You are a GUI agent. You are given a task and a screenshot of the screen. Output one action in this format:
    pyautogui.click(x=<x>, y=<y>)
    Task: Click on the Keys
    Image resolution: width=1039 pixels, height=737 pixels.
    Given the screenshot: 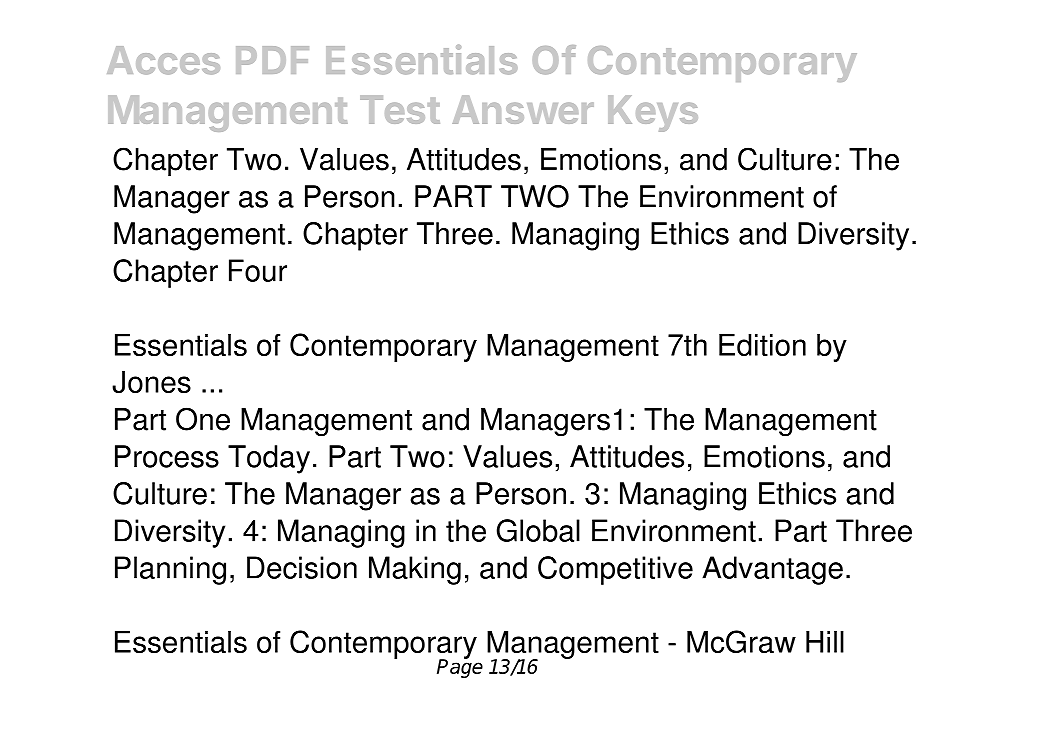 What is the action you would take?
    pyautogui.click(x=653, y=114)
